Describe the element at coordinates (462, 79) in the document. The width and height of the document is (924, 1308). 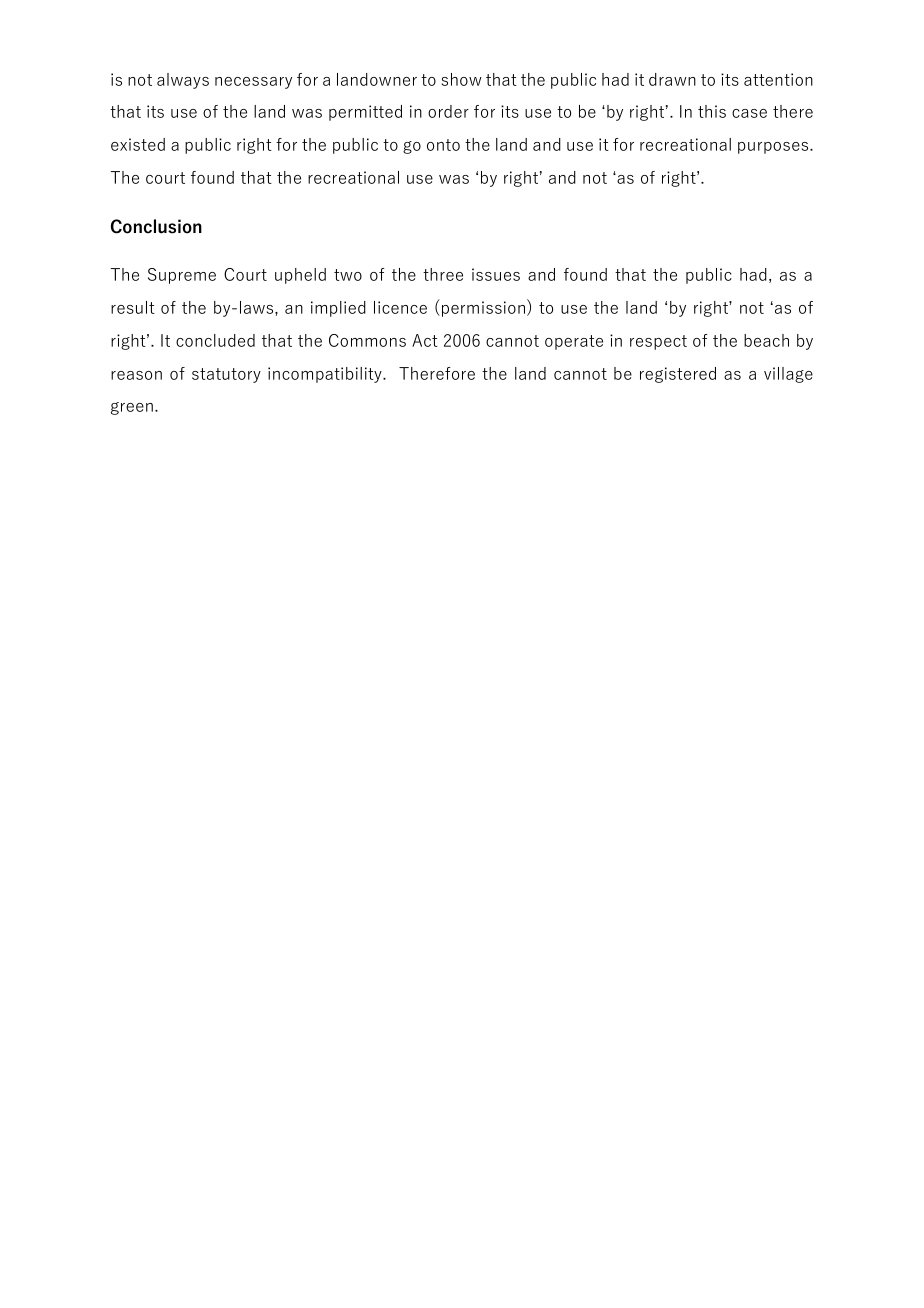
I see `show` at that location.
